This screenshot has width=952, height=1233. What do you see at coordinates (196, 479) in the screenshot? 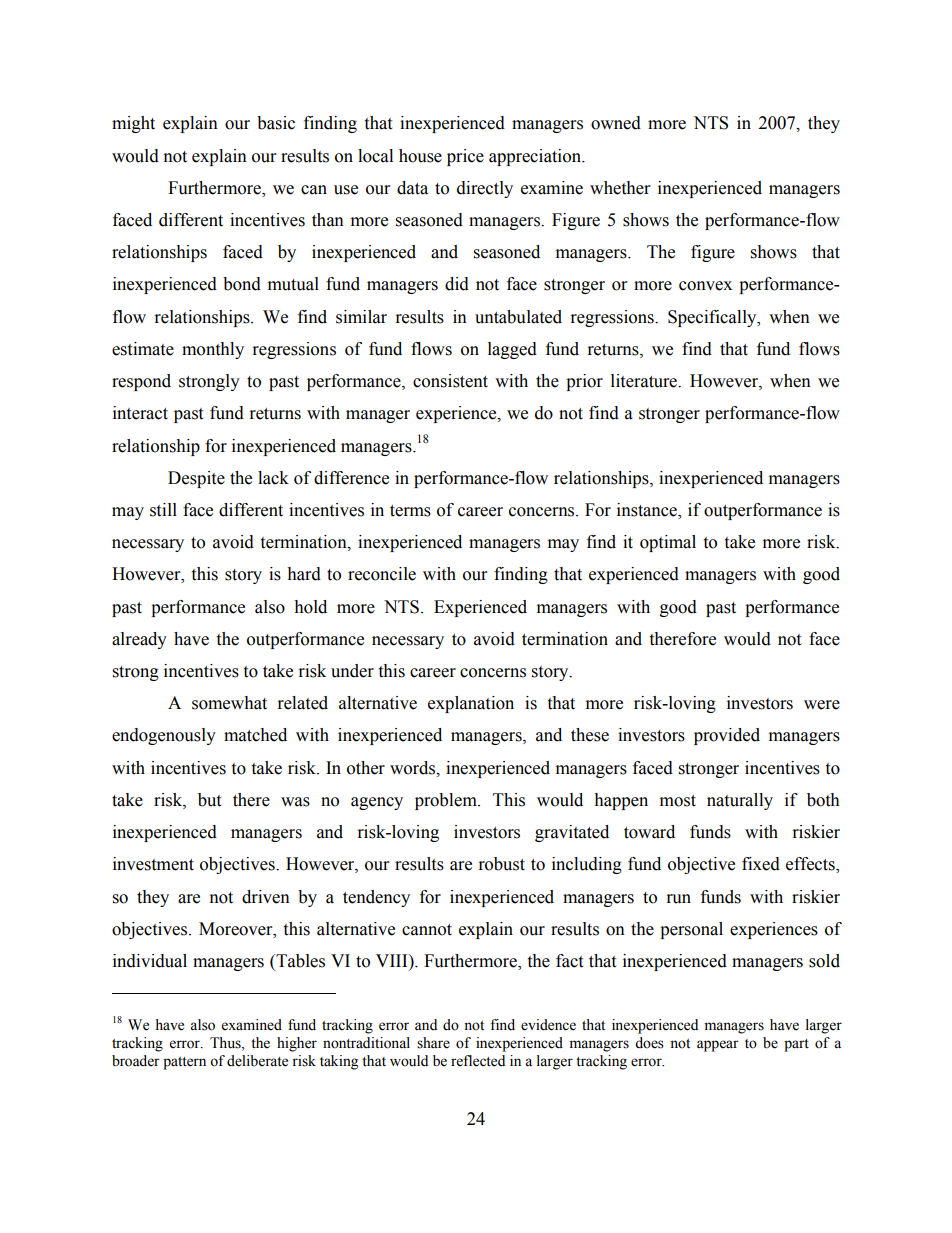
I see `Despite` at bounding box center [196, 479].
